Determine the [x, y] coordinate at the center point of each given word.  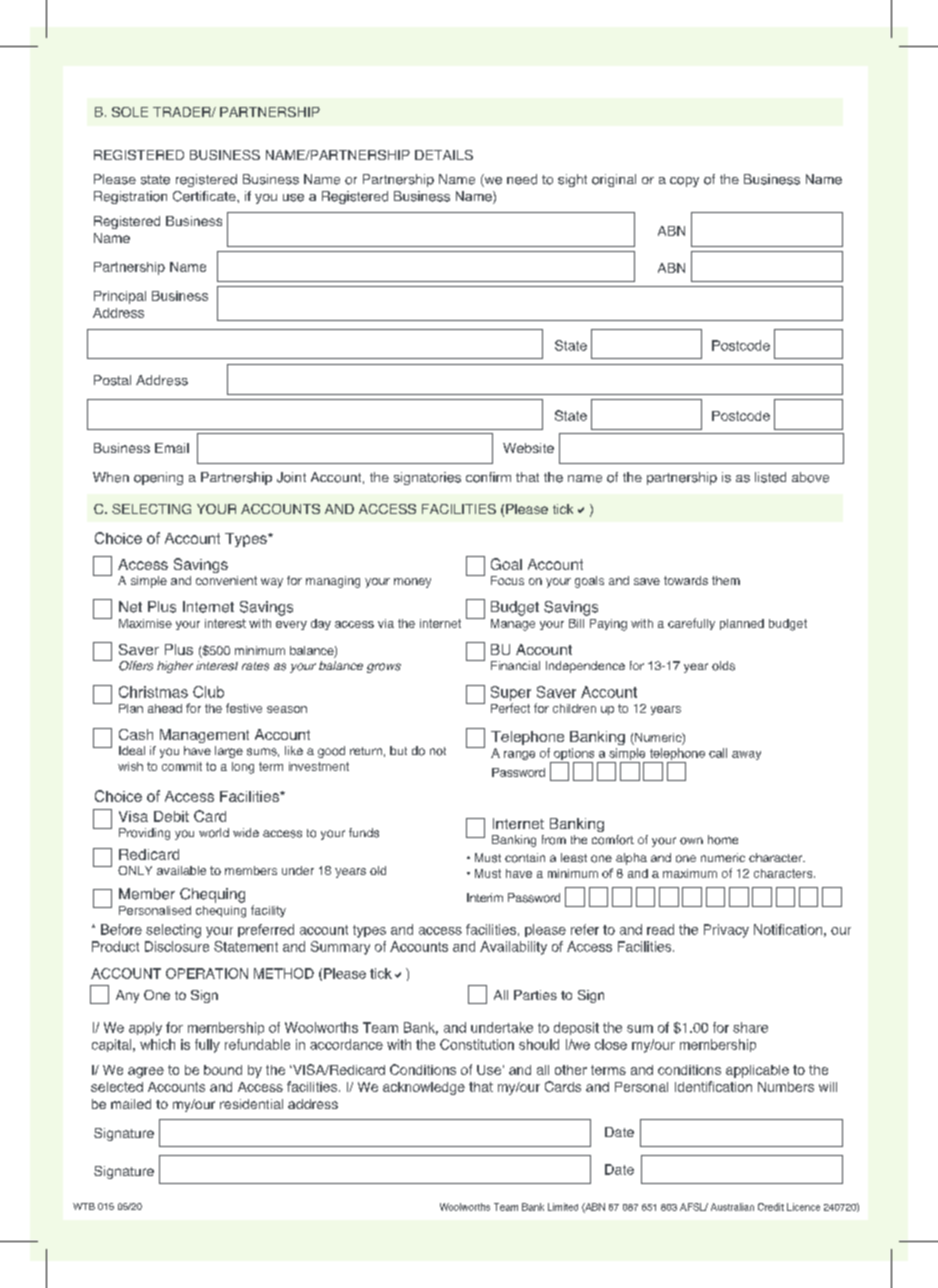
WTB [84, 1206]
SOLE [130, 112]
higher [175, 667]
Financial [515, 665]
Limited [563, 1207]
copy [684, 182]
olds [723, 666]
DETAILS [444, 155]
